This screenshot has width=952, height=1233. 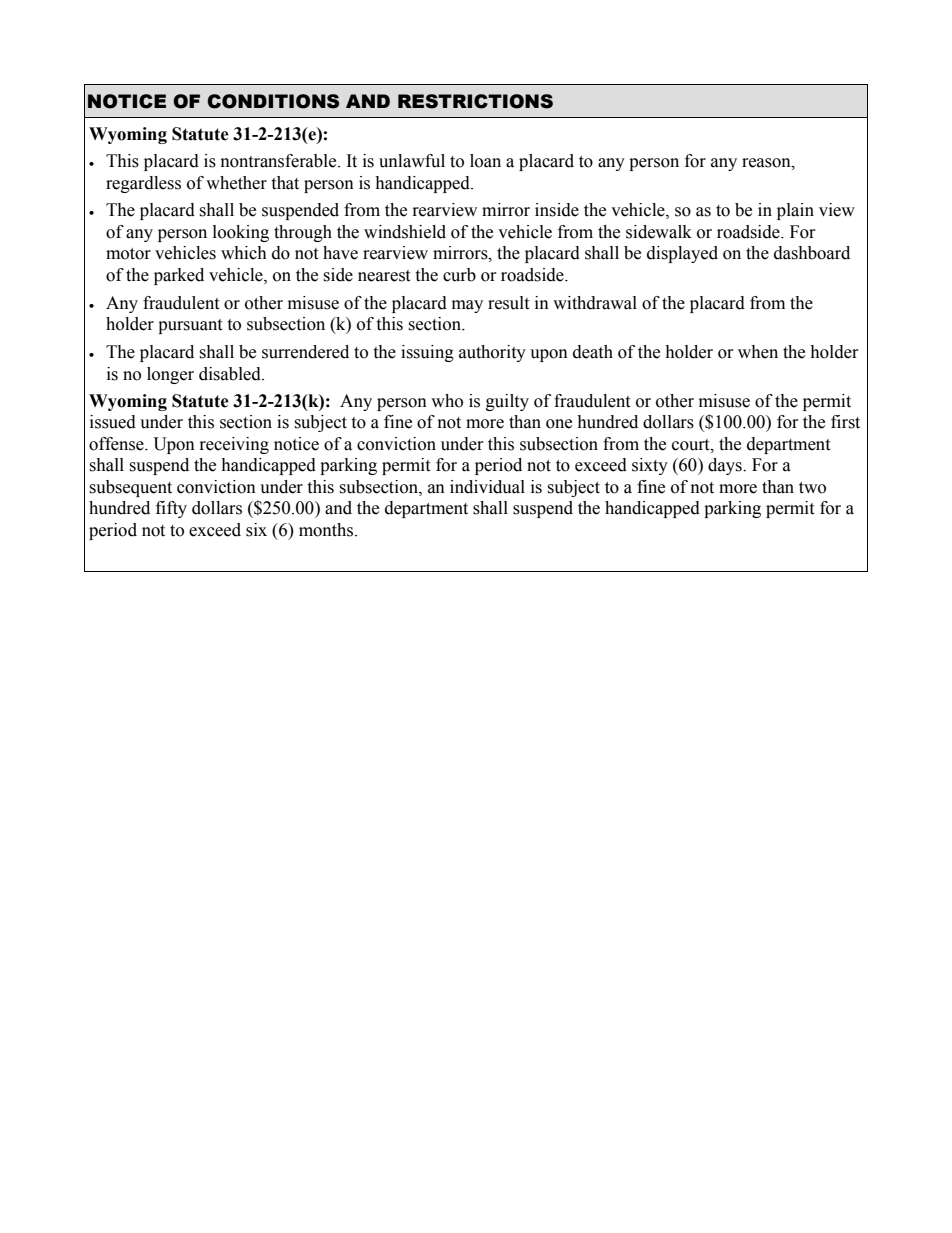 I want to click on loan, so click(x=485, y=161).
